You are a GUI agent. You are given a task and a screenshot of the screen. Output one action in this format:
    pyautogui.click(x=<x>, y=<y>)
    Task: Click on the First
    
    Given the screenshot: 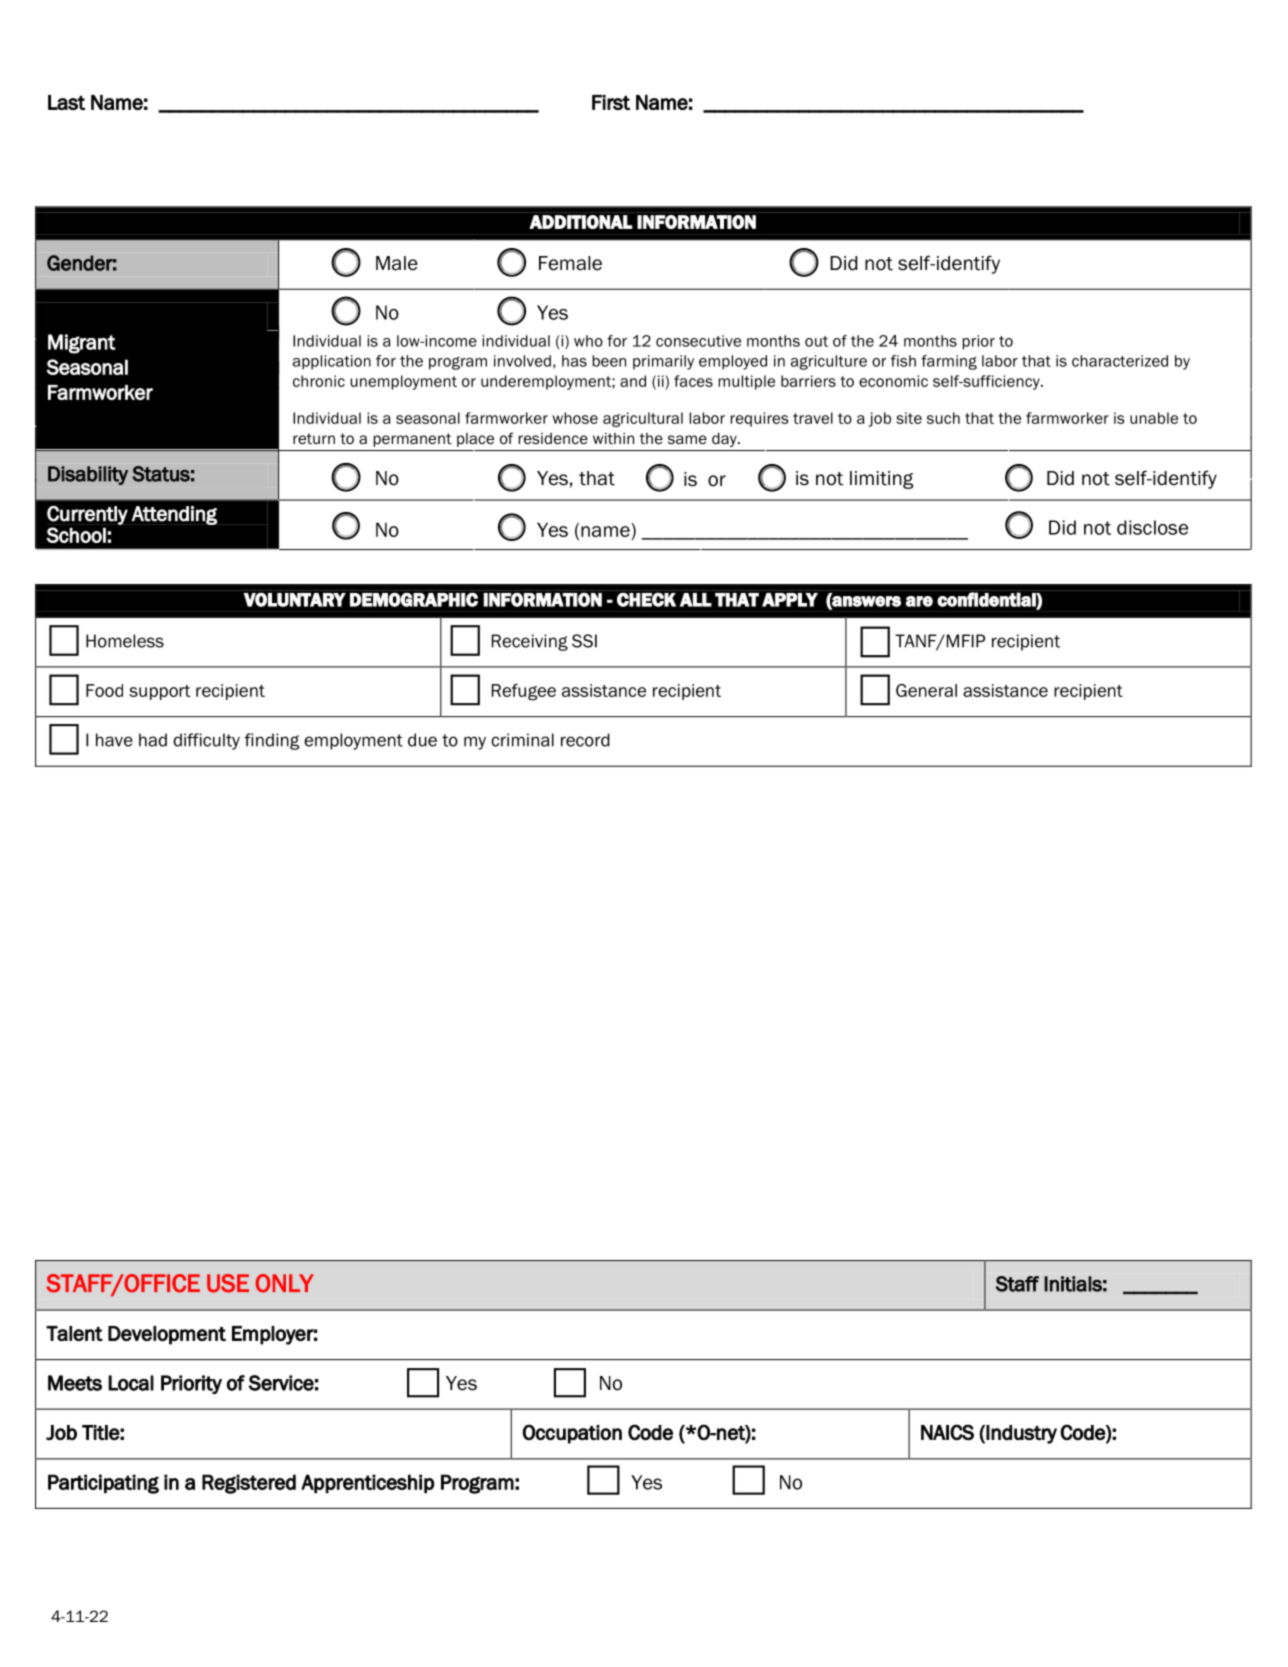 What is the action you would take?
    pyautogui.click(x=611, y=102)
